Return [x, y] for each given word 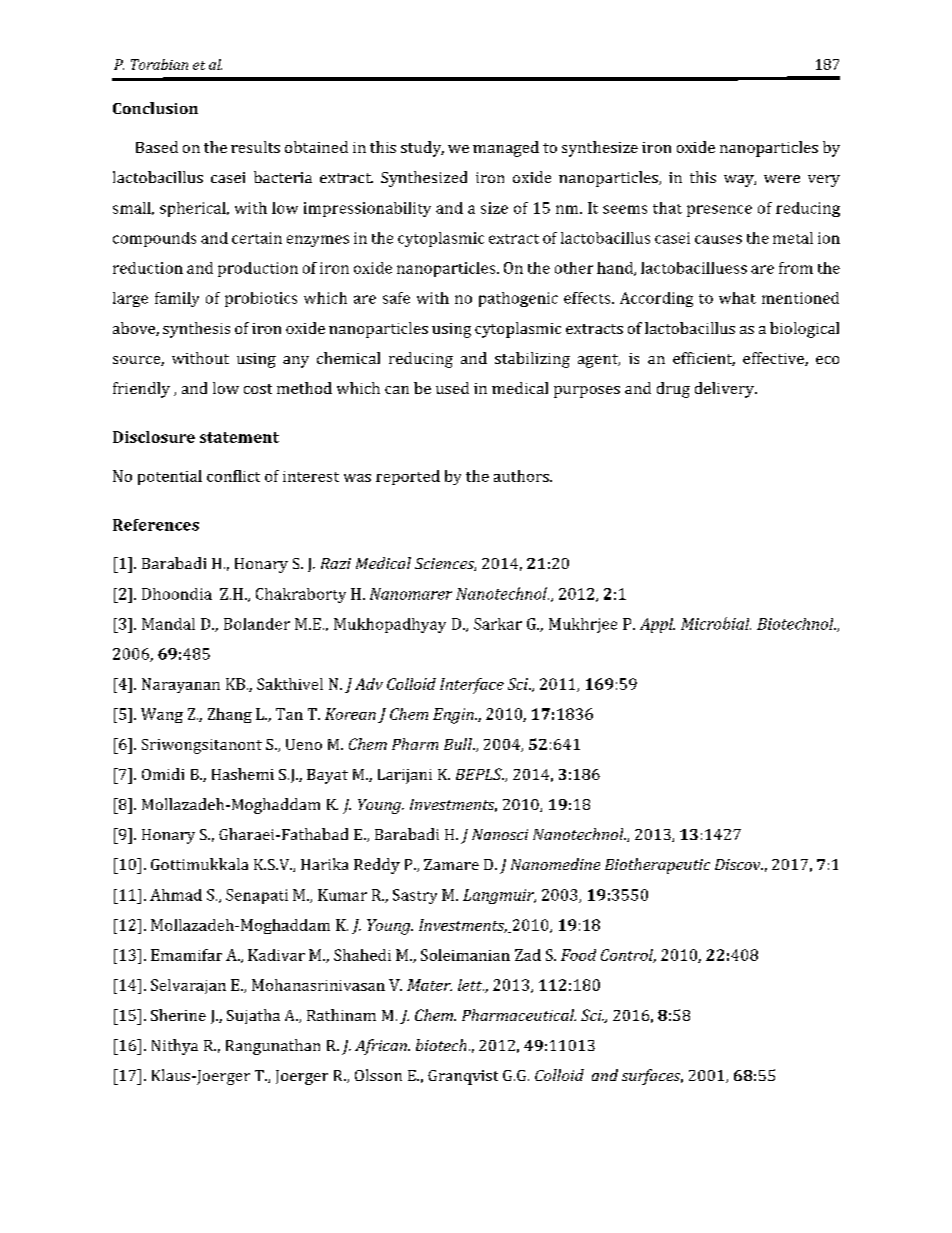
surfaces [652, 1077]
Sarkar [498, 624]
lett [471, 985]
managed [506, 149]
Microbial [716, 623]
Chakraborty [301, 595]
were [782, 179]
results [255, 147]
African [382, 1047]
